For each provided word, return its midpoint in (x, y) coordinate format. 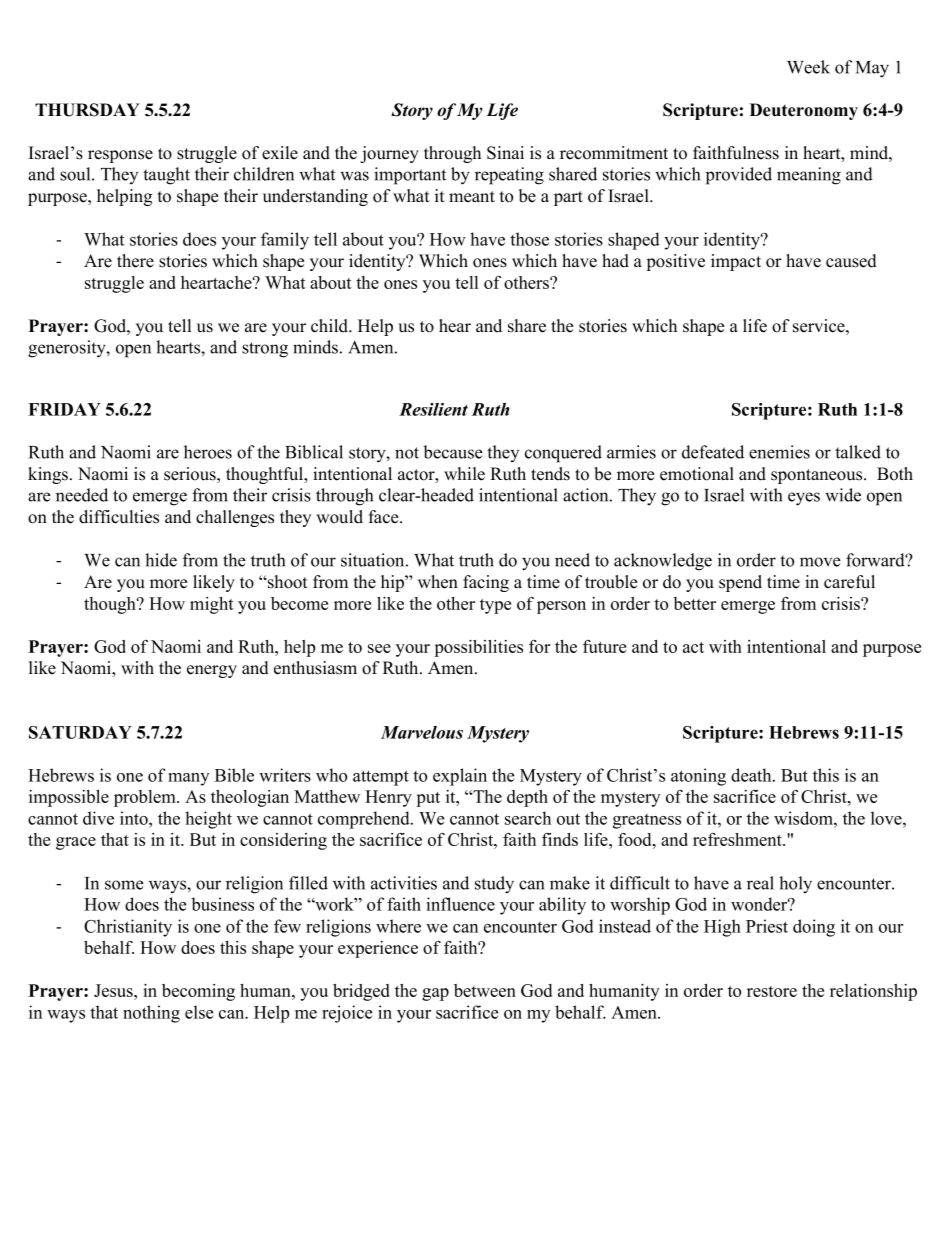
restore (772, 991)
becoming (198, 992)
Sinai (505, 153)
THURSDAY (87, 110)
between (485, 990)
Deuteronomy (804, 111)
